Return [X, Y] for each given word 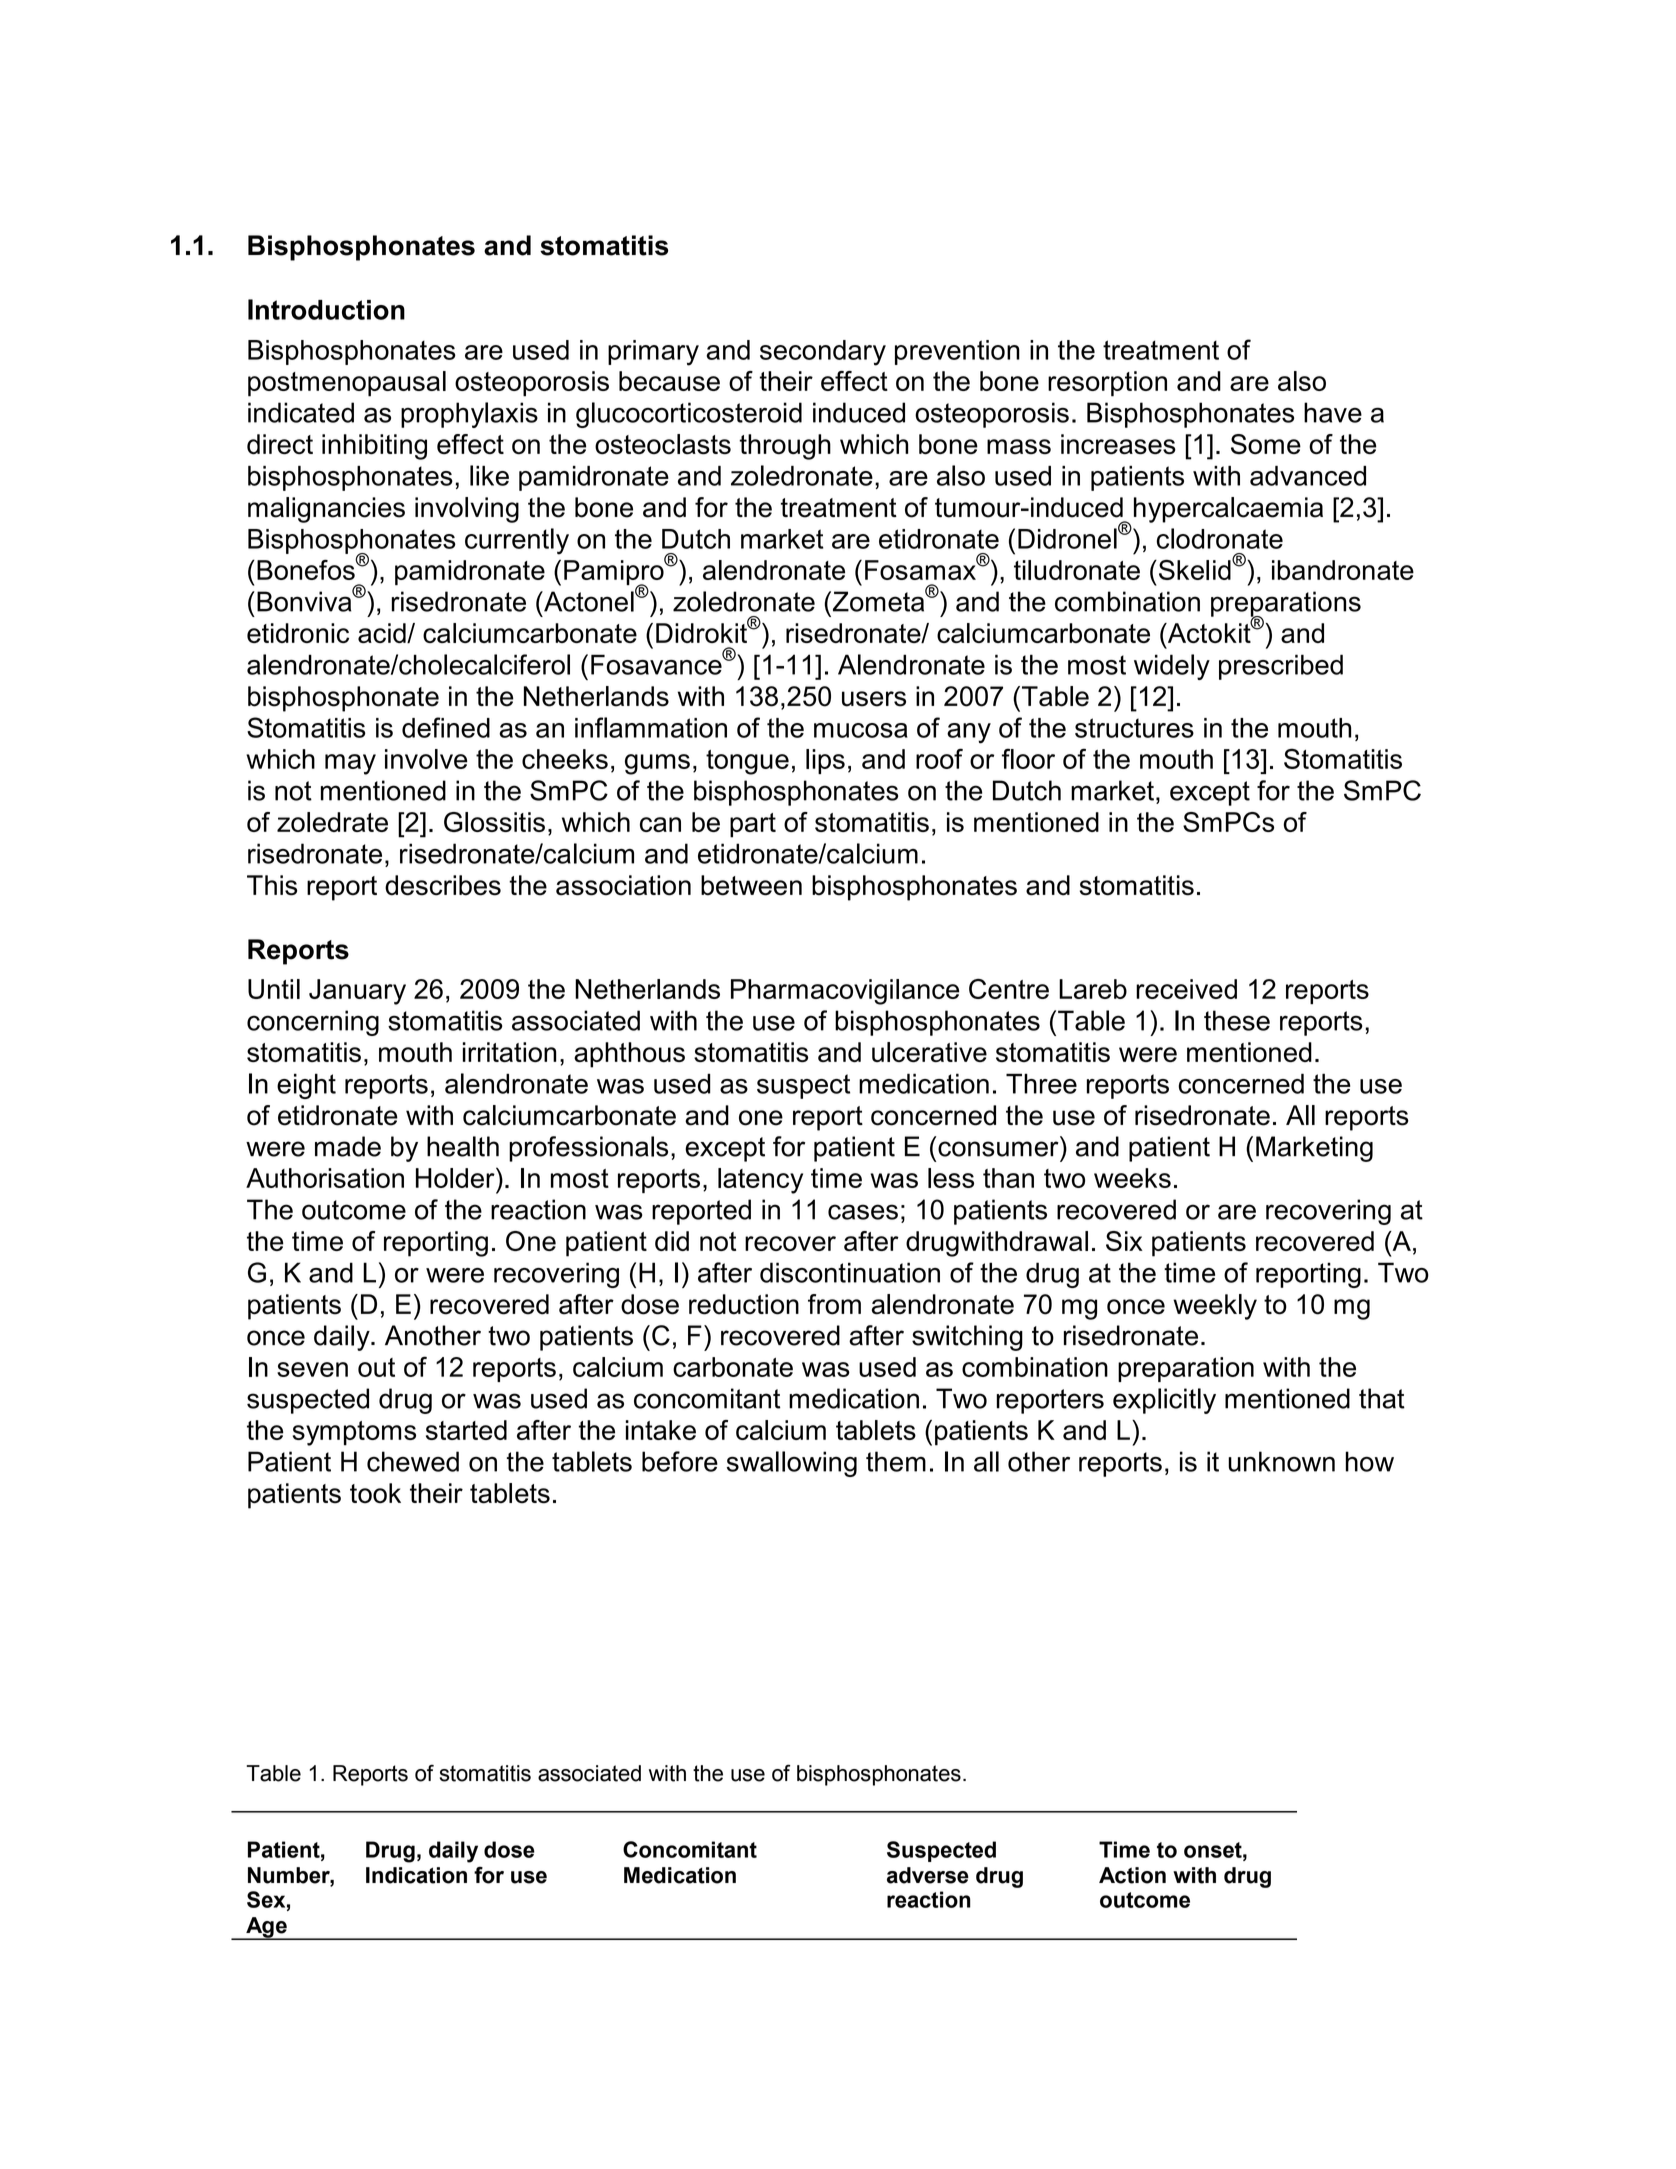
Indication [416, 1875]
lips [825, 761]
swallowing [792, 1464]
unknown [1281, 1461]
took [375, 1493]
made [348, 1146]
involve [426, 759]
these [1237, 1020]
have [1333, 412]
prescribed [1281, 667]
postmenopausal [347, 384]
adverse [928, 1875]
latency [760, 1181]
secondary [823, 353]
